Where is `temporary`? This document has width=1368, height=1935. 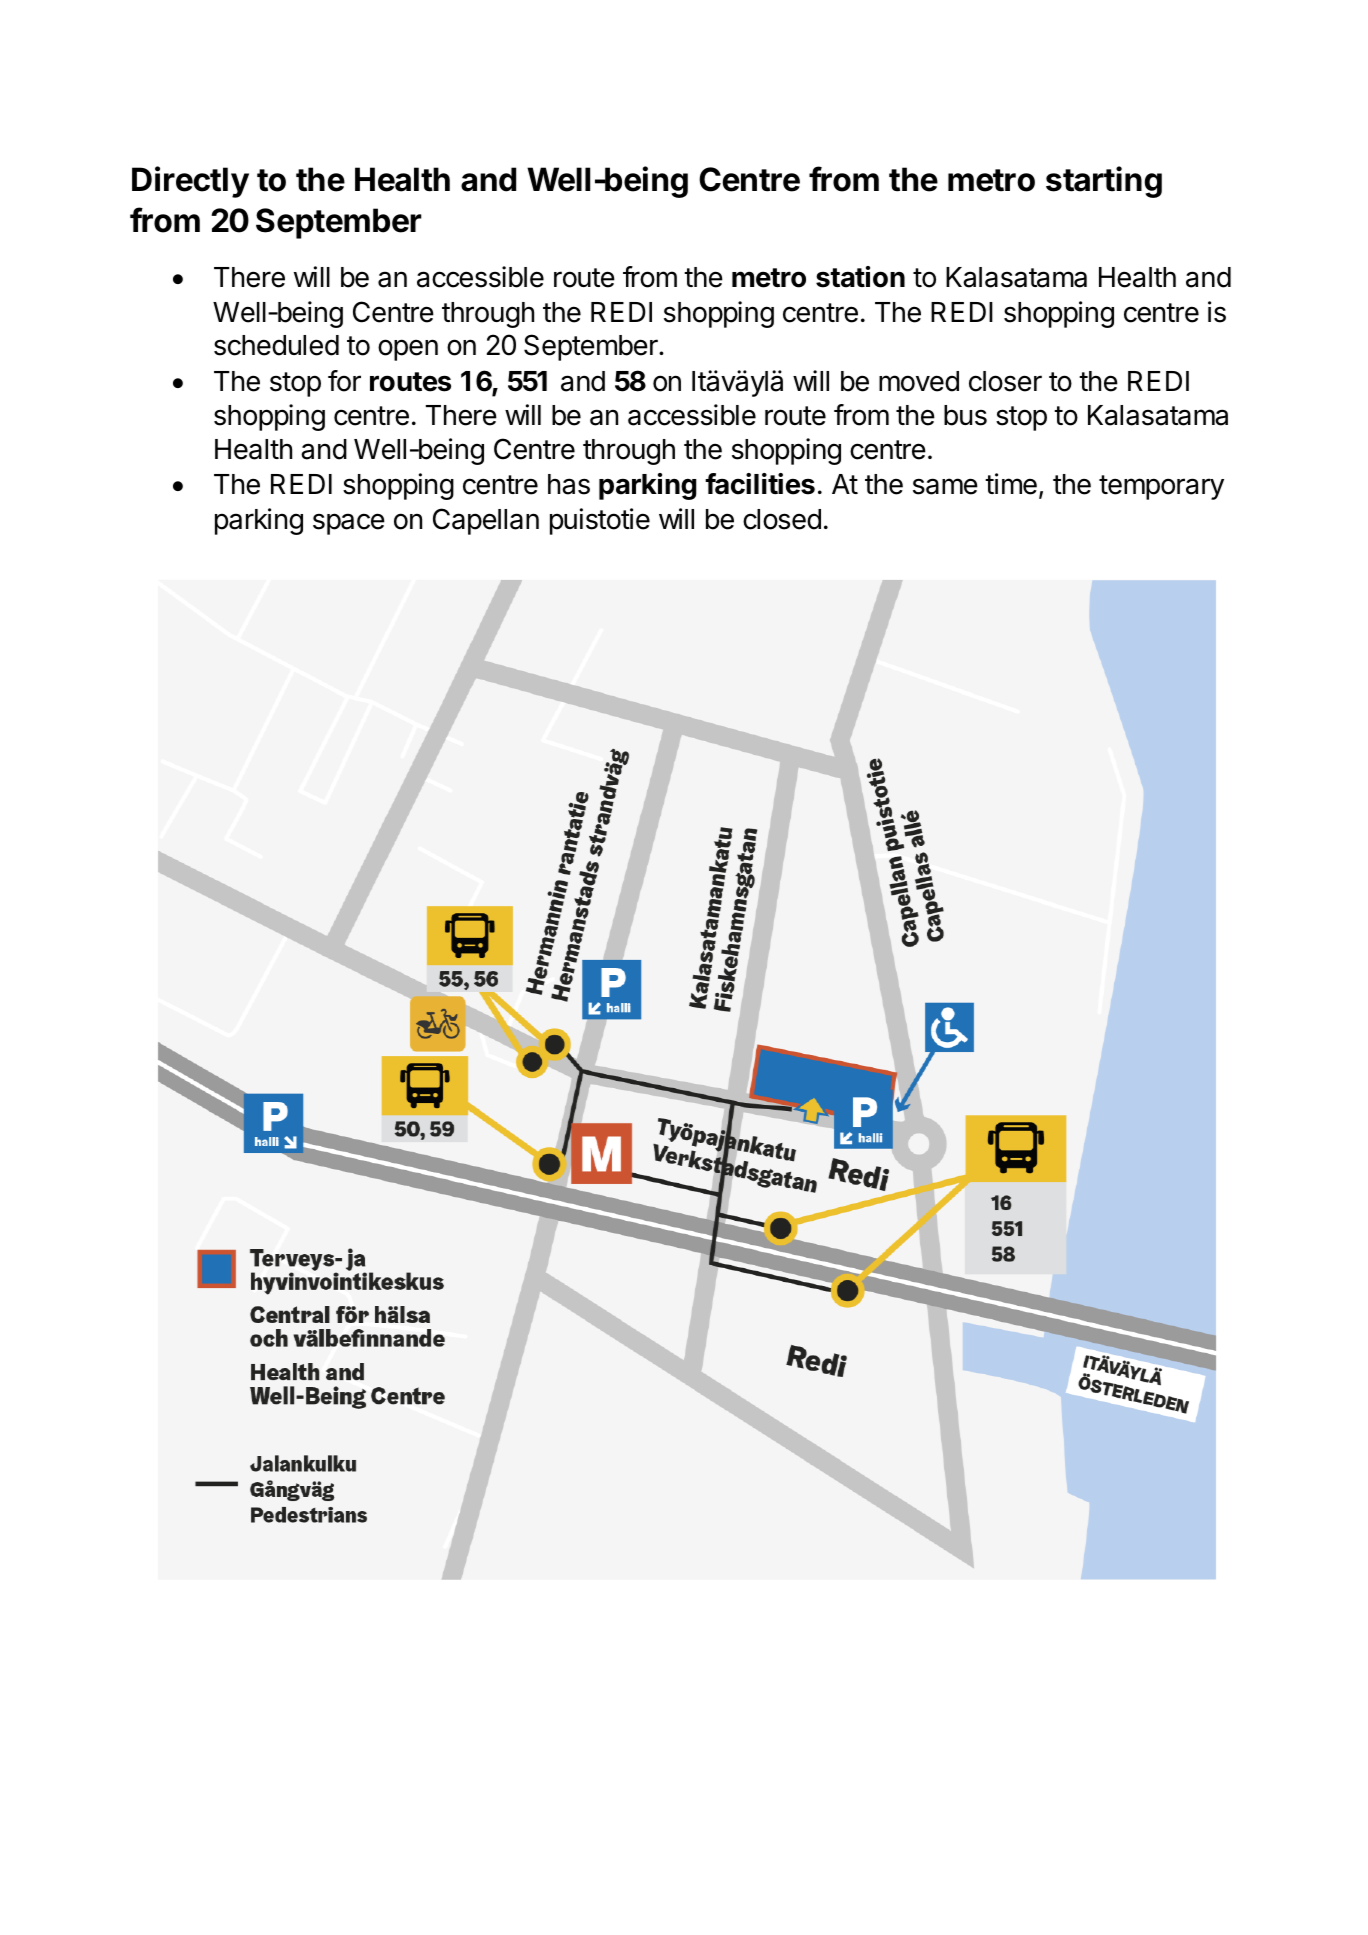 temporary is located at coordinates (1161, 487).
